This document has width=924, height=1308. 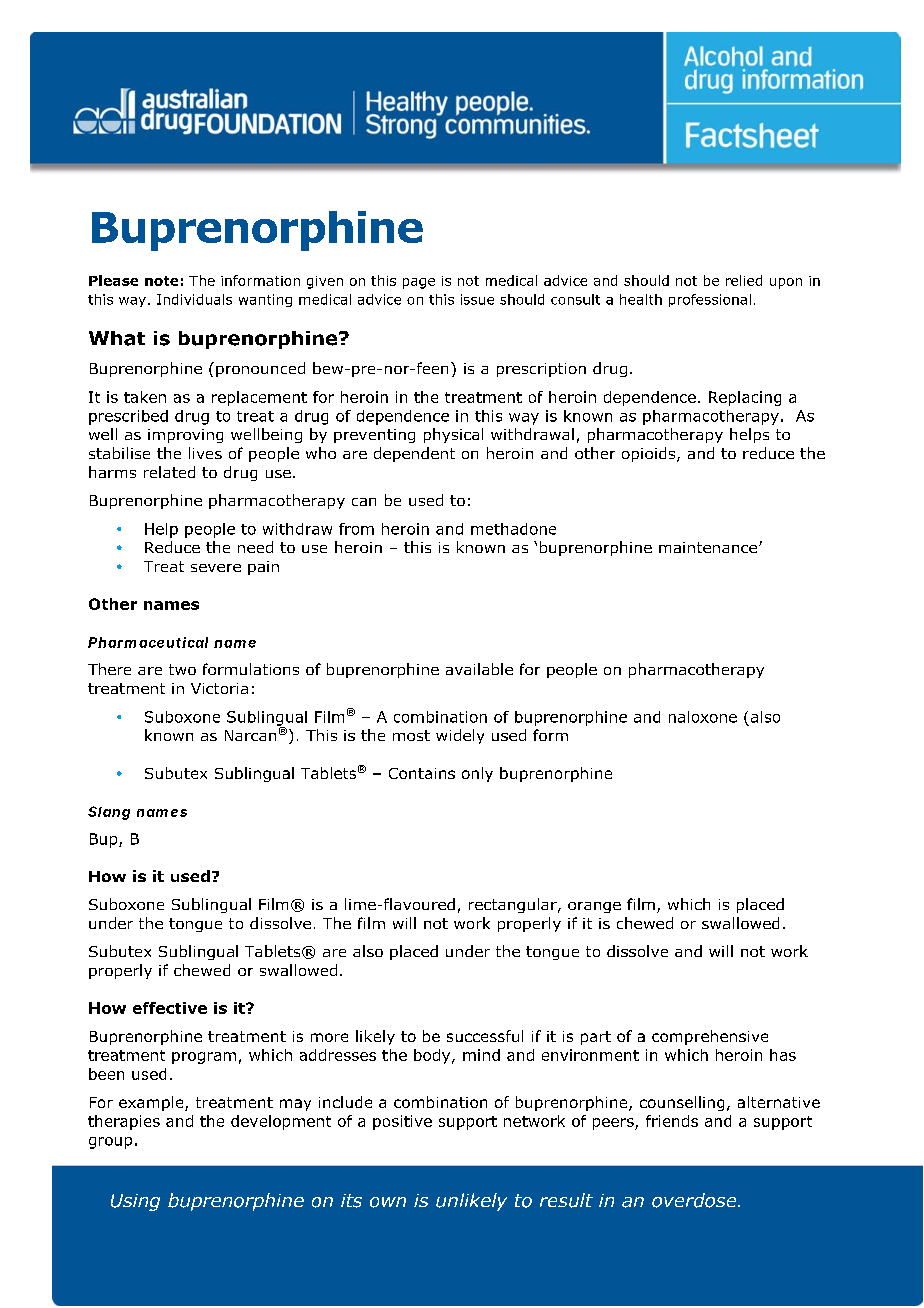 I want to click on available, so click(x=479, y=669).
